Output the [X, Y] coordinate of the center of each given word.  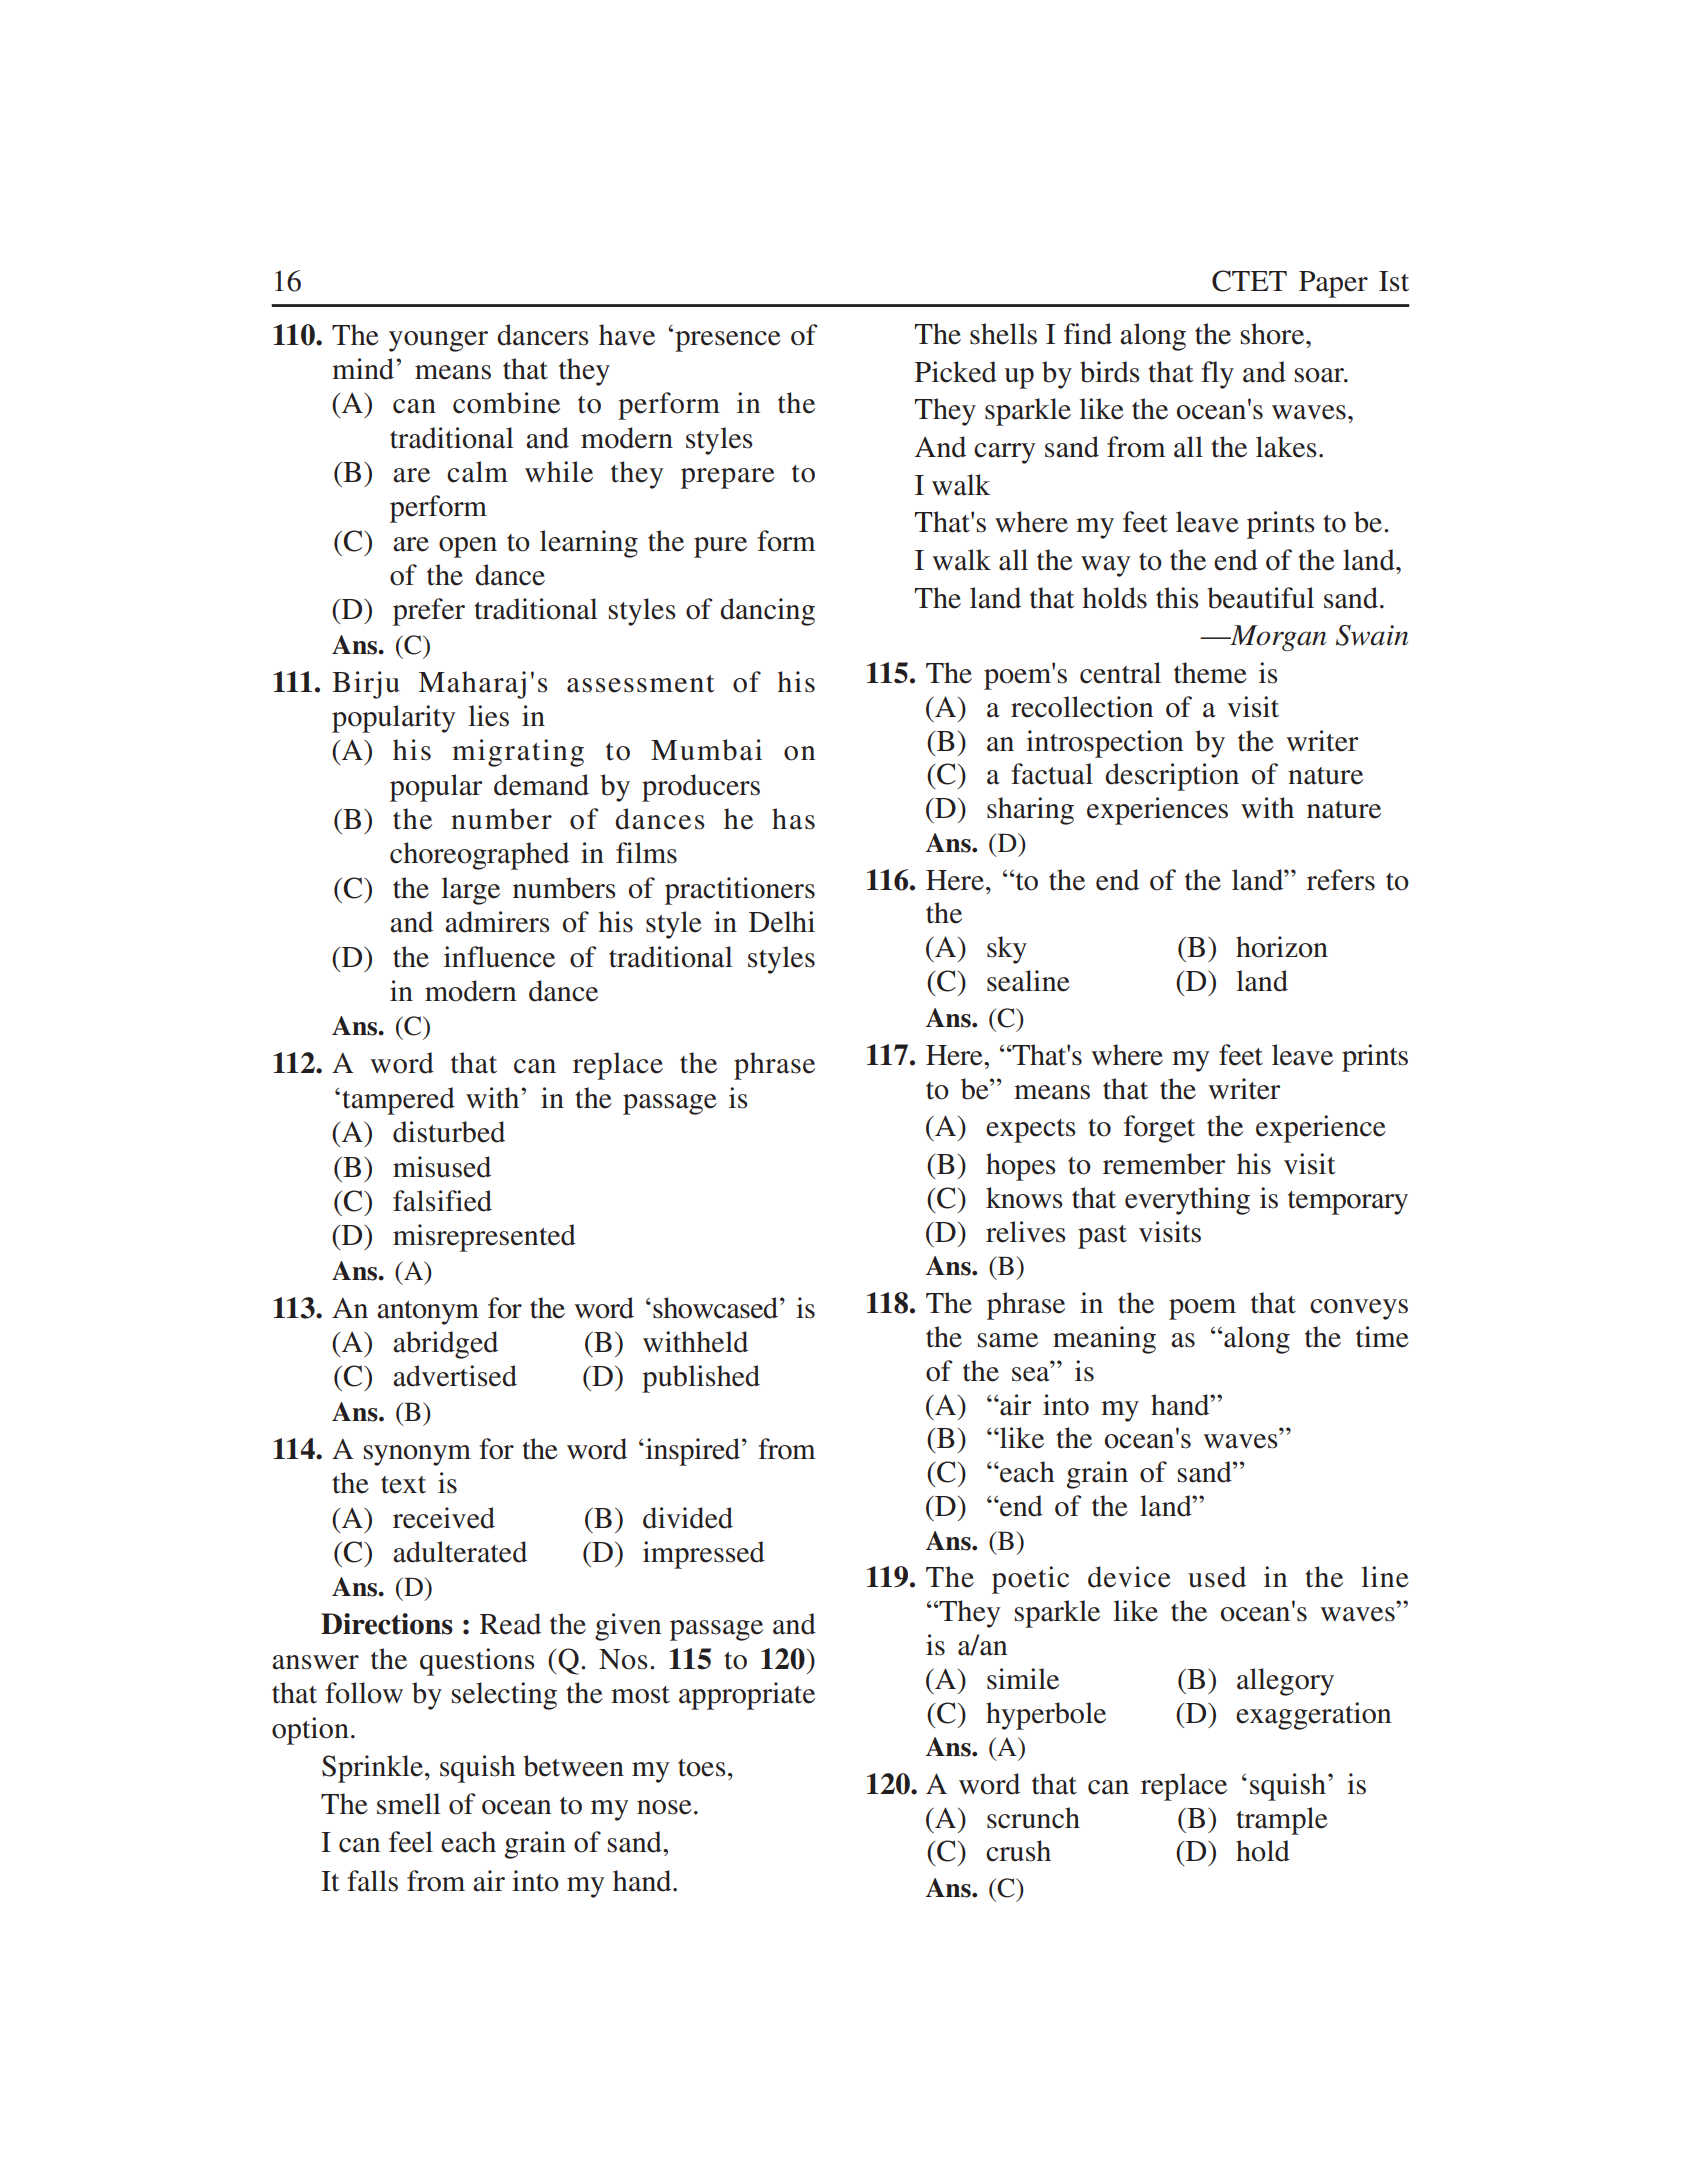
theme [1210, 673]
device [1129, 1577]
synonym [417, 1455]
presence [728, 341]
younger [438, 341]
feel [411, 1842]
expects [1031, 1131]
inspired [691, 1452]
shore [1274, 334]
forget [1159, 1129]
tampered [398, 1101]
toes [702, 1768]
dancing [767, 612]
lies [489, 716]
